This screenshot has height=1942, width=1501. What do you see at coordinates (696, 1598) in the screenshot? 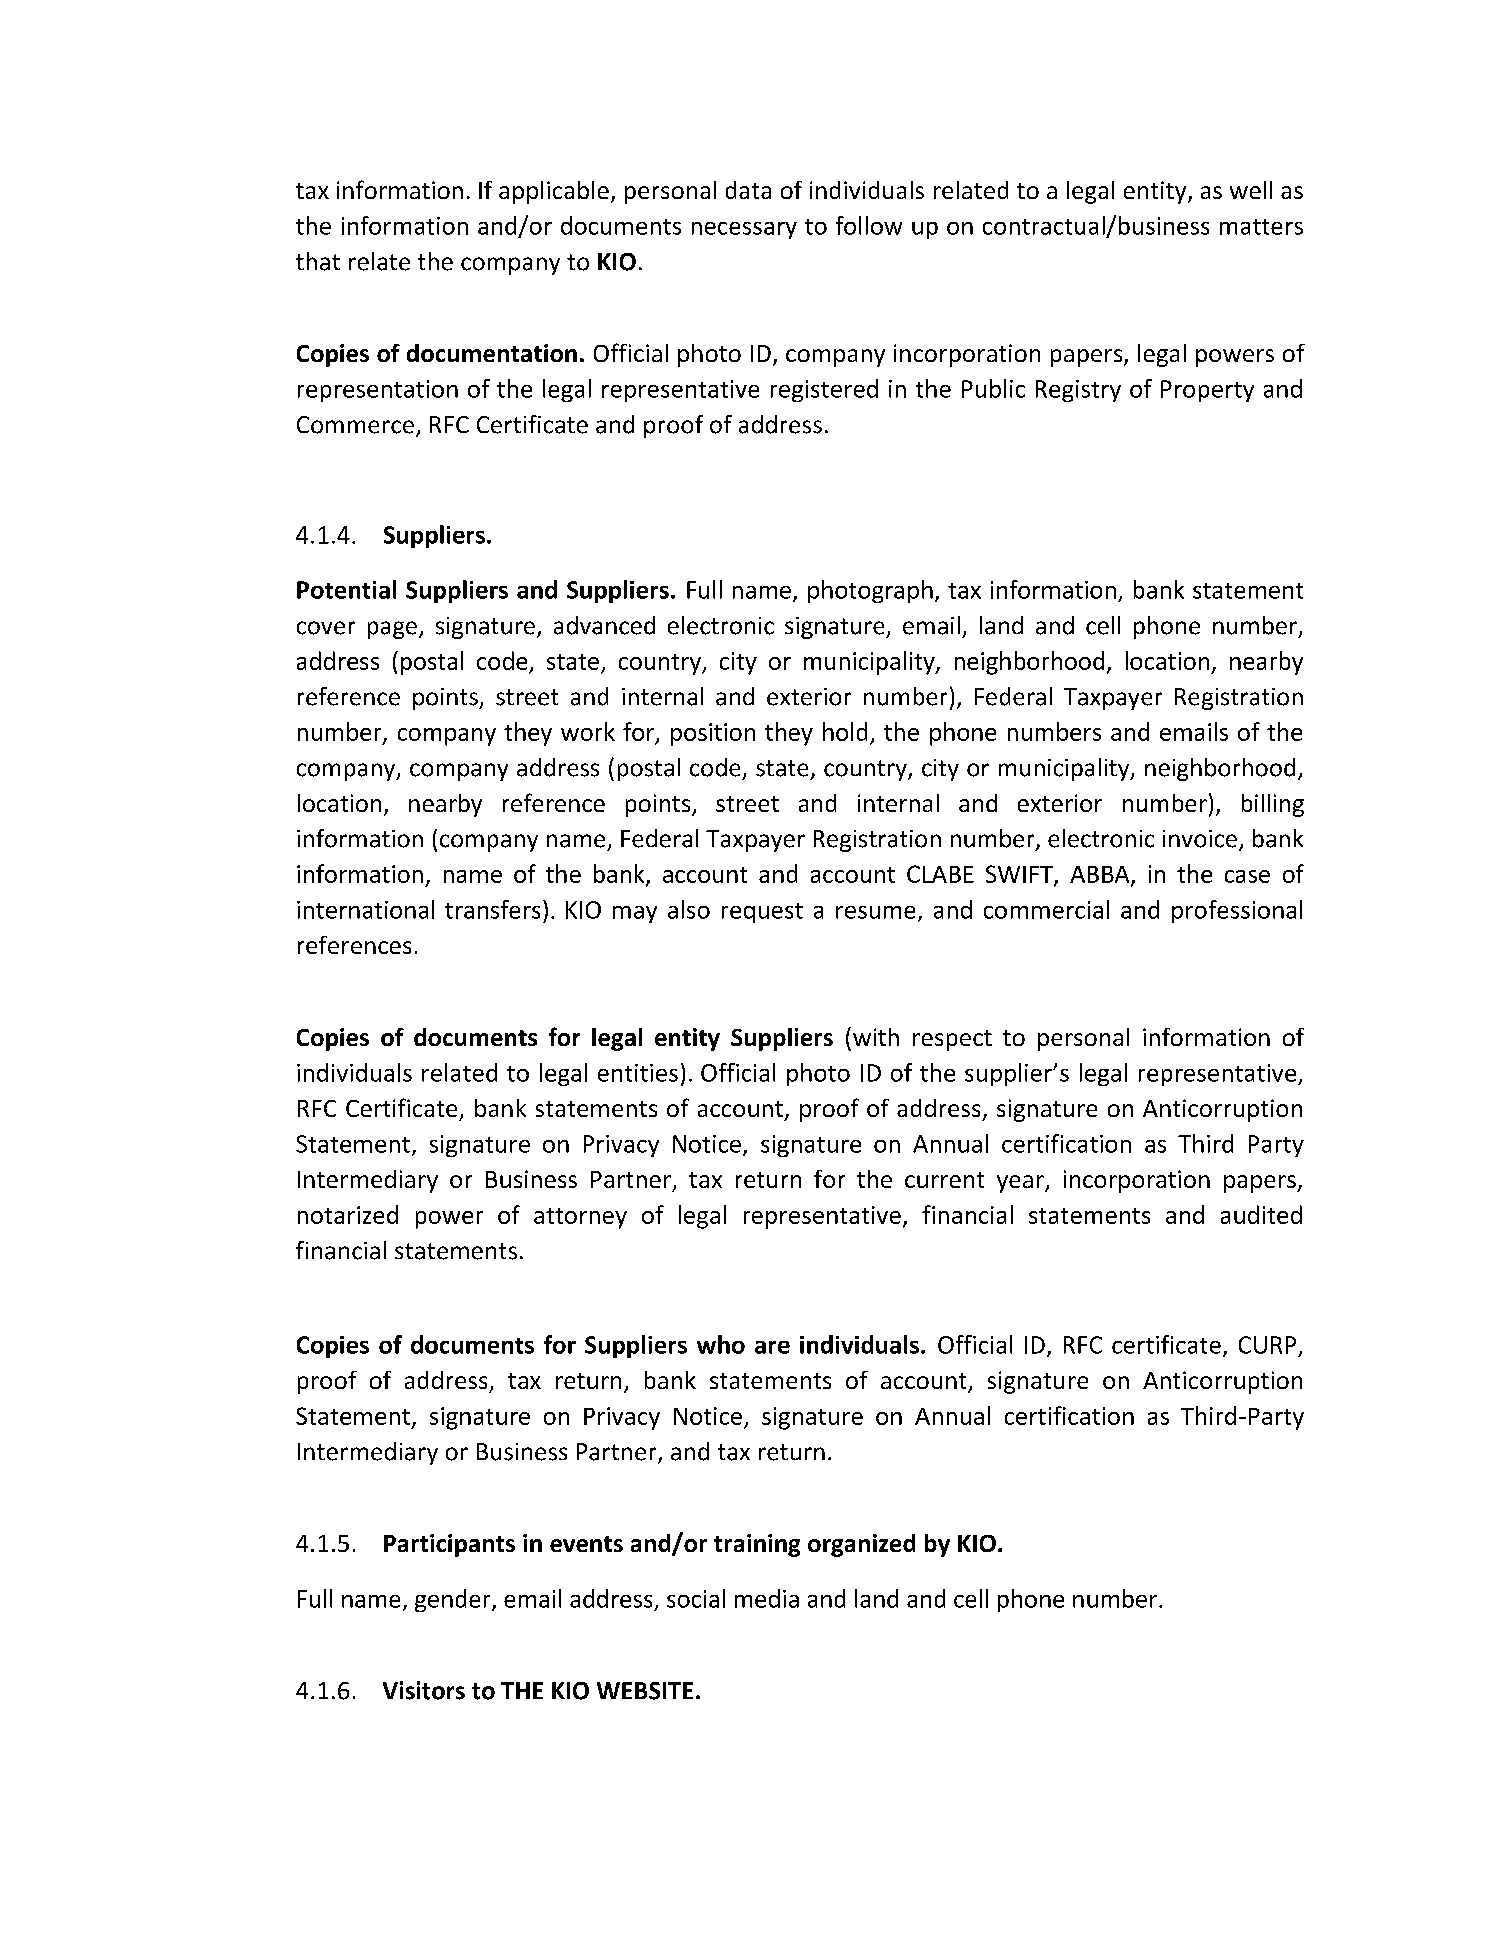
I see `social` at bounding box center [696, 1598].
